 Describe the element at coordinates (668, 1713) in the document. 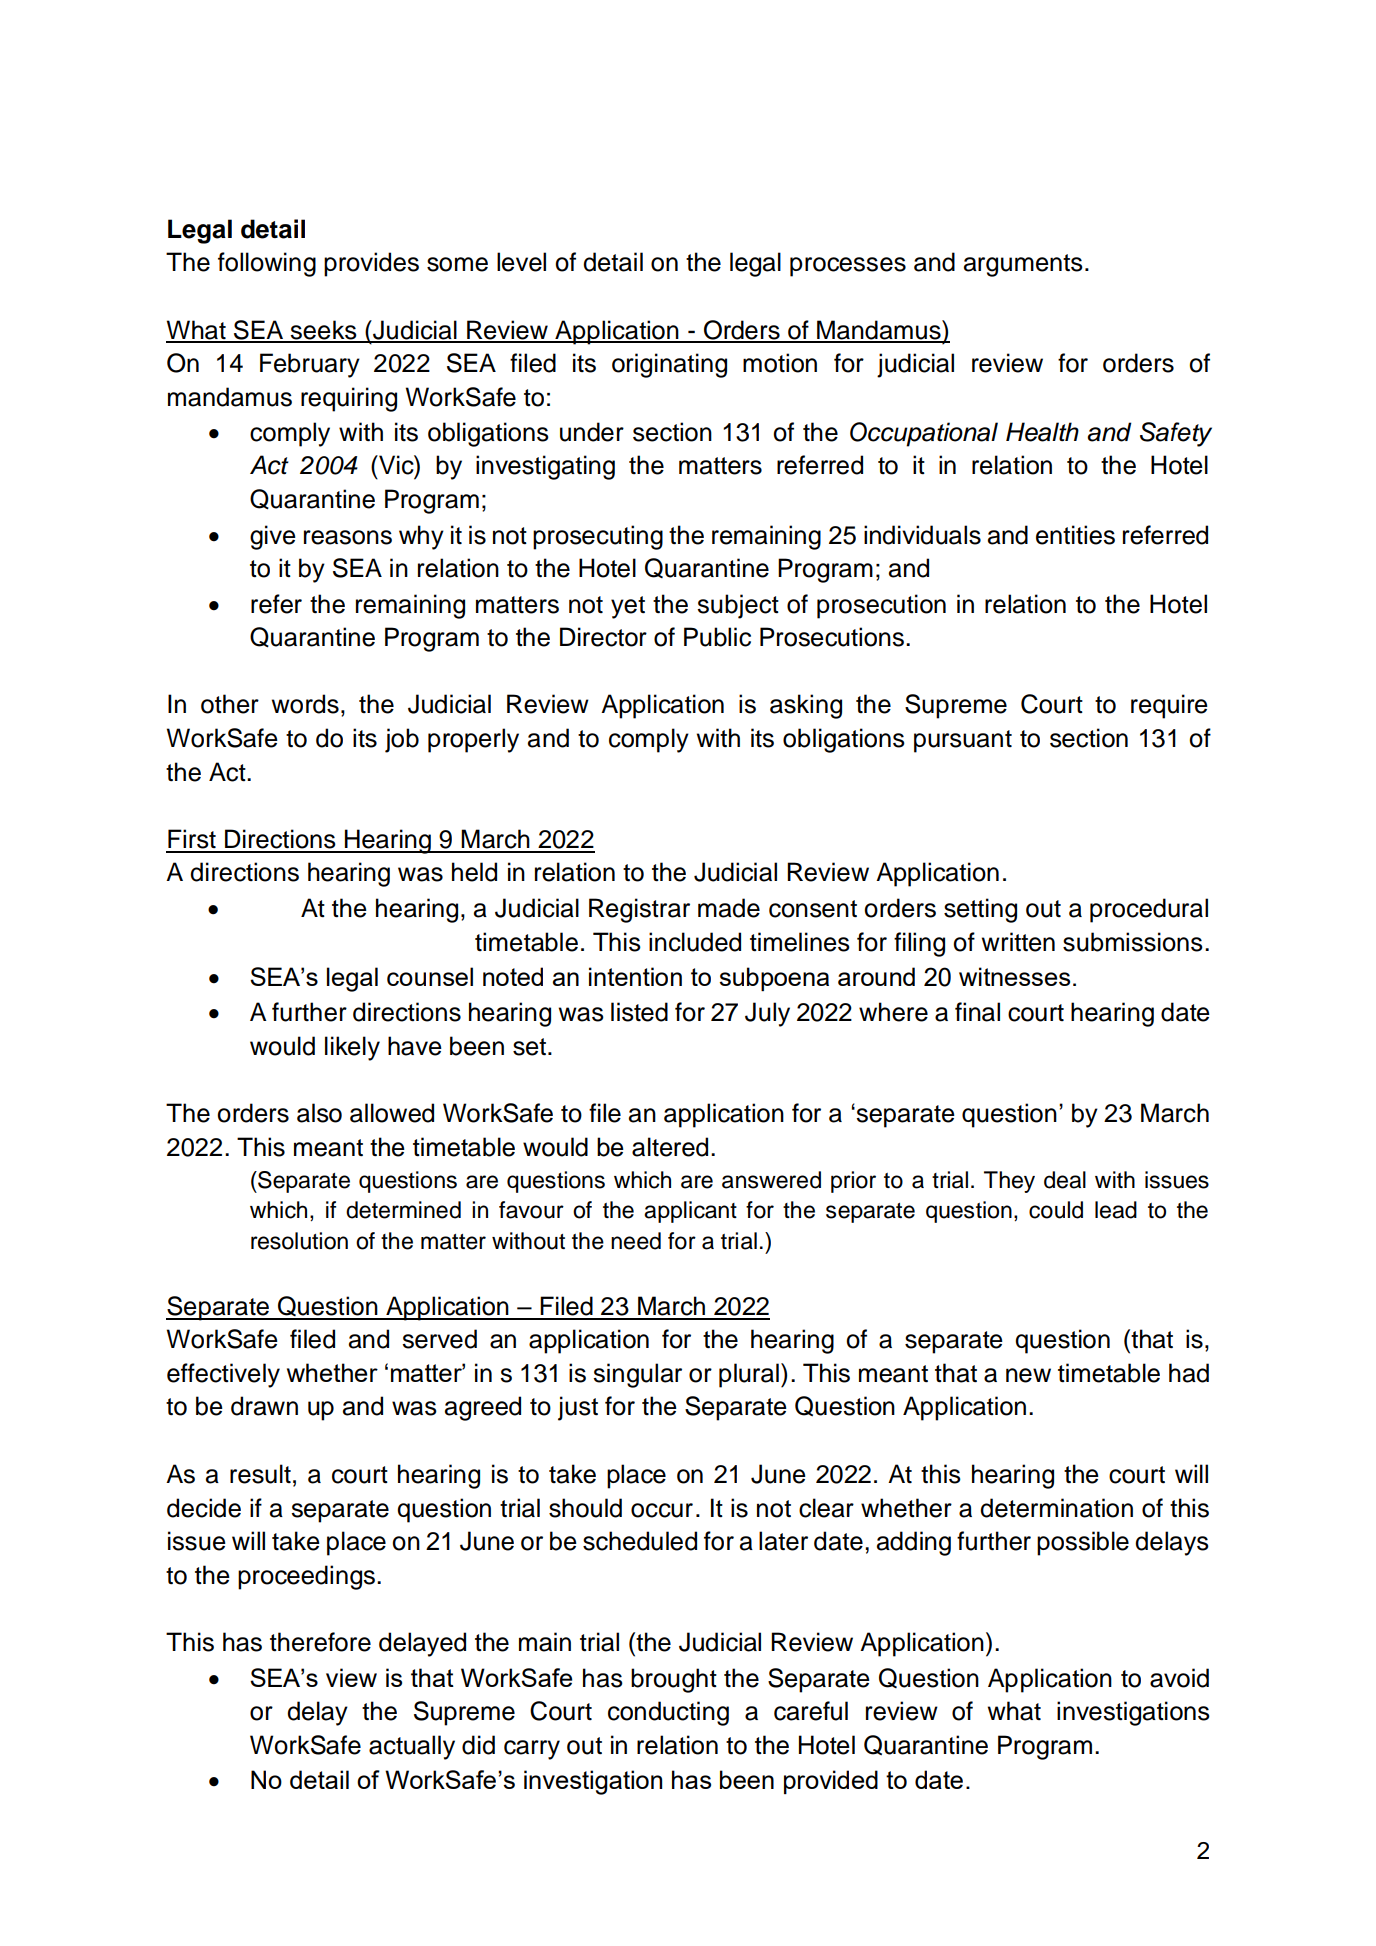

I see `conducting` at that location.
